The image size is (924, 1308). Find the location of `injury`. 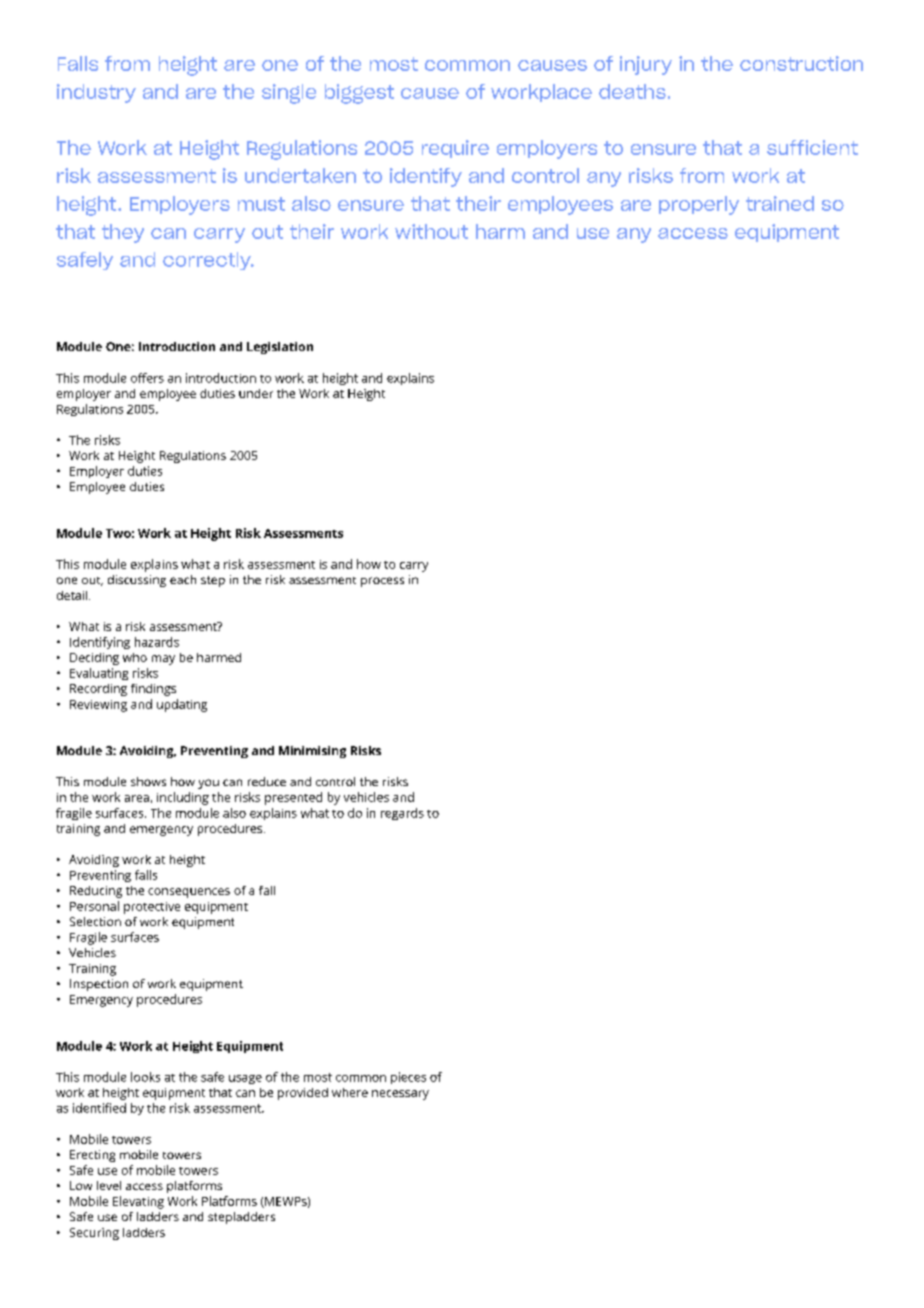

injury is located at coordinates (646, 65).
